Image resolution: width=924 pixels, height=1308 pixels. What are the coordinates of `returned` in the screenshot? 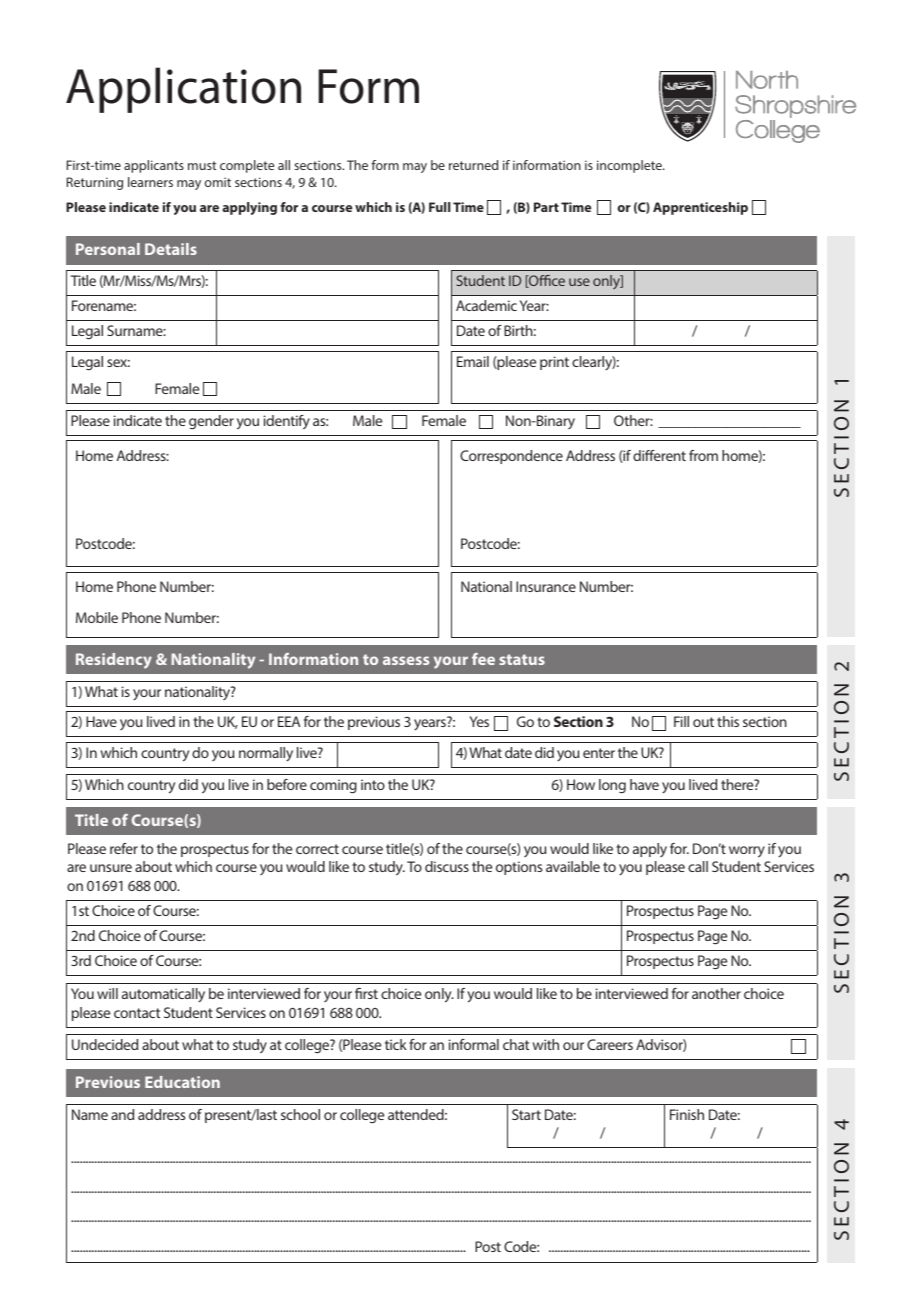 It's located at (473, 165).
